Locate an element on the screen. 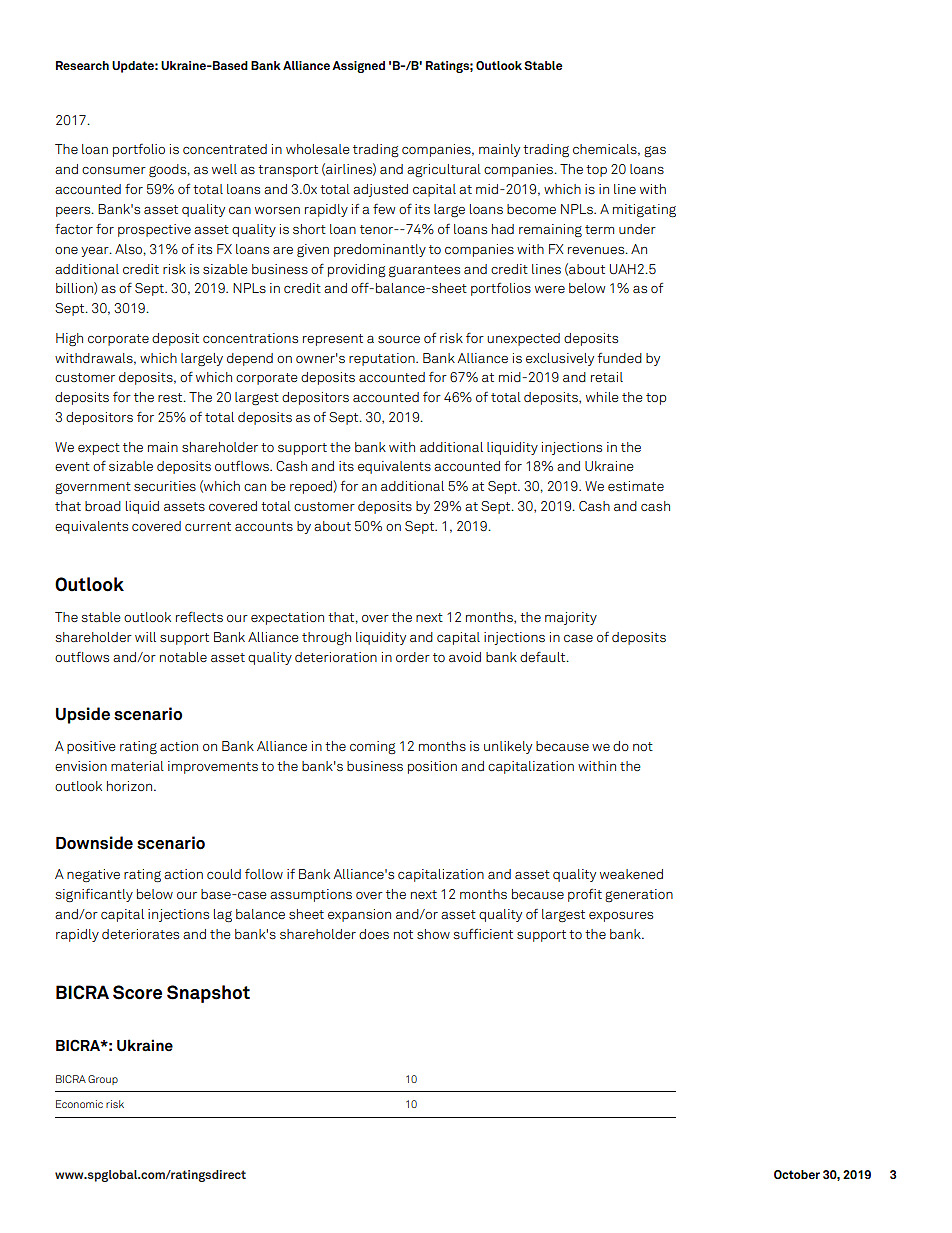 Image resolution: width=952 pixels, height=1233 pixels. generation is located at coordinates (639, 895).
